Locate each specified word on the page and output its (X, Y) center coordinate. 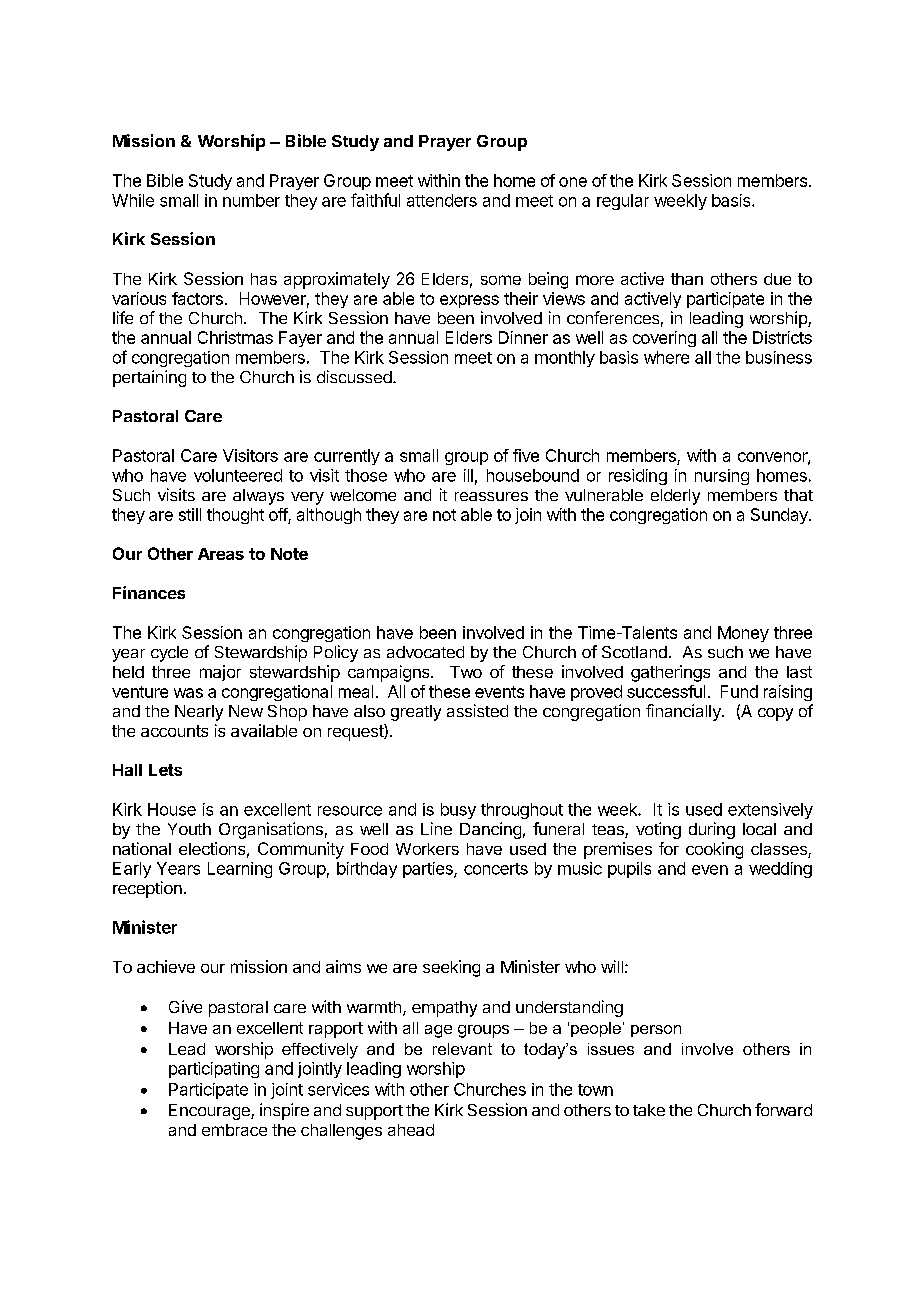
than (687, 279)
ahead (411, 1130)
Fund (739, 691)
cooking (714, 850)
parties (429, 870)
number (251, 200)
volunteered (238, 475)
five (526, 455)
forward (783, 1109)
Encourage (210, 1112)
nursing (722, 477)
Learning (240, 870)
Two (466, 672)
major (220, 673)
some (501, 280)
